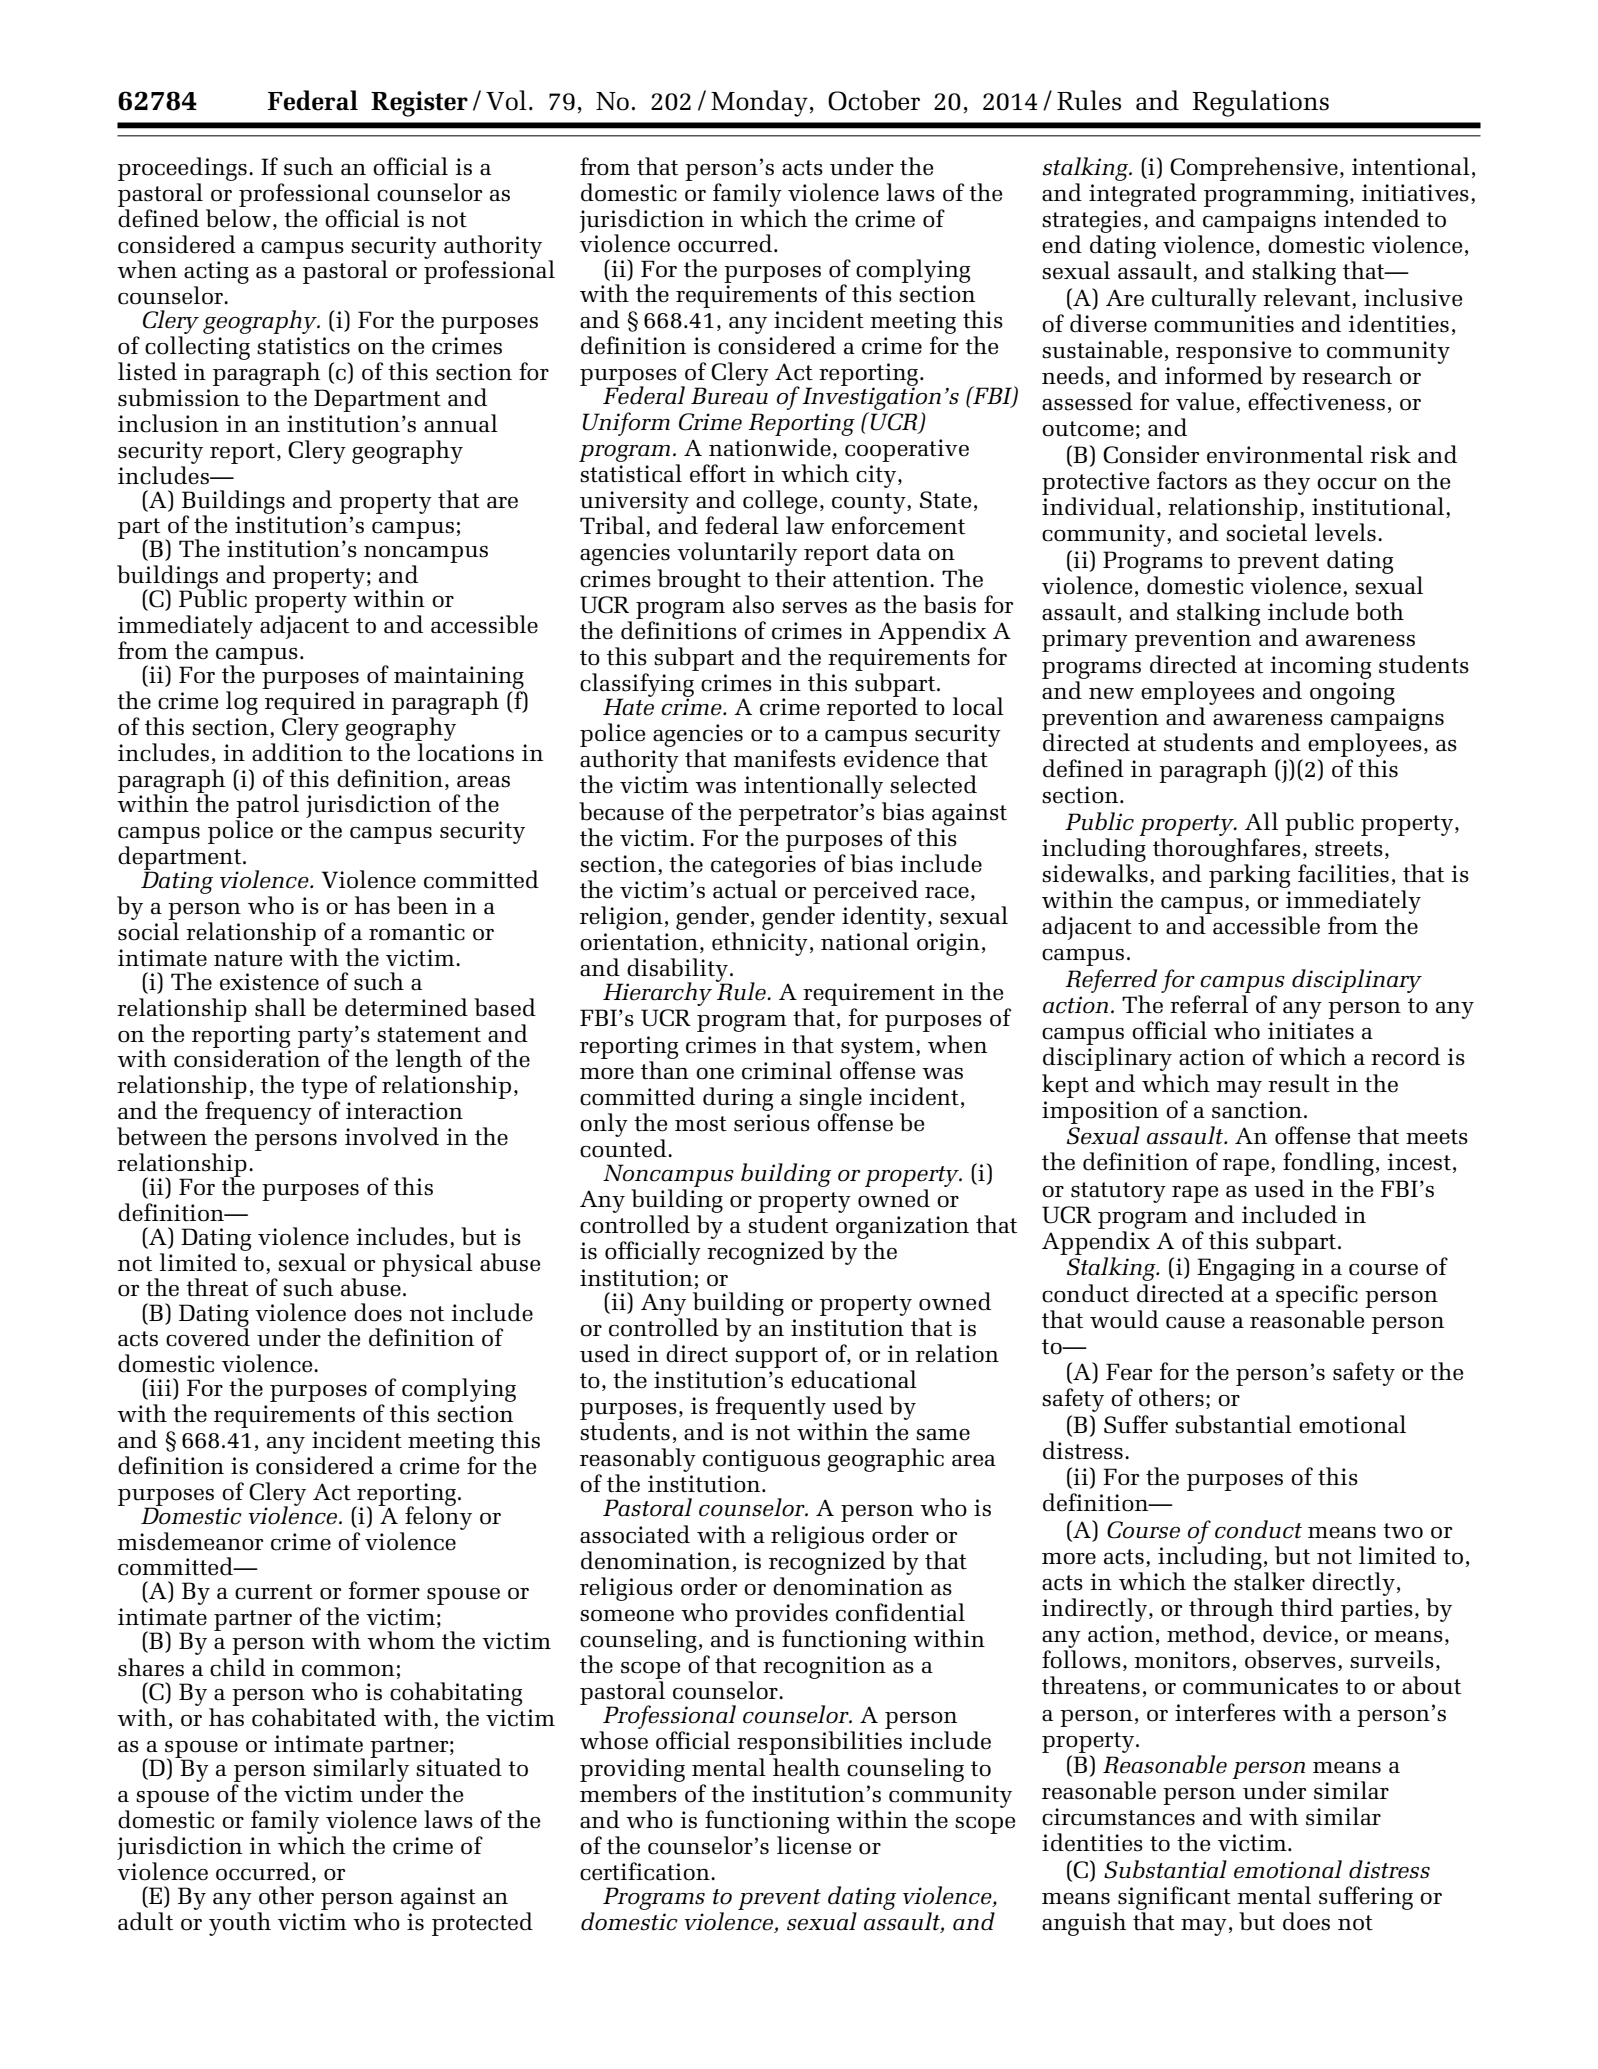 This screenshot has width=1598, height=2069. What do you see at coordinates (280, 1007) in the screenshot?
I see `shall` at bounding box center [280, 1007].
